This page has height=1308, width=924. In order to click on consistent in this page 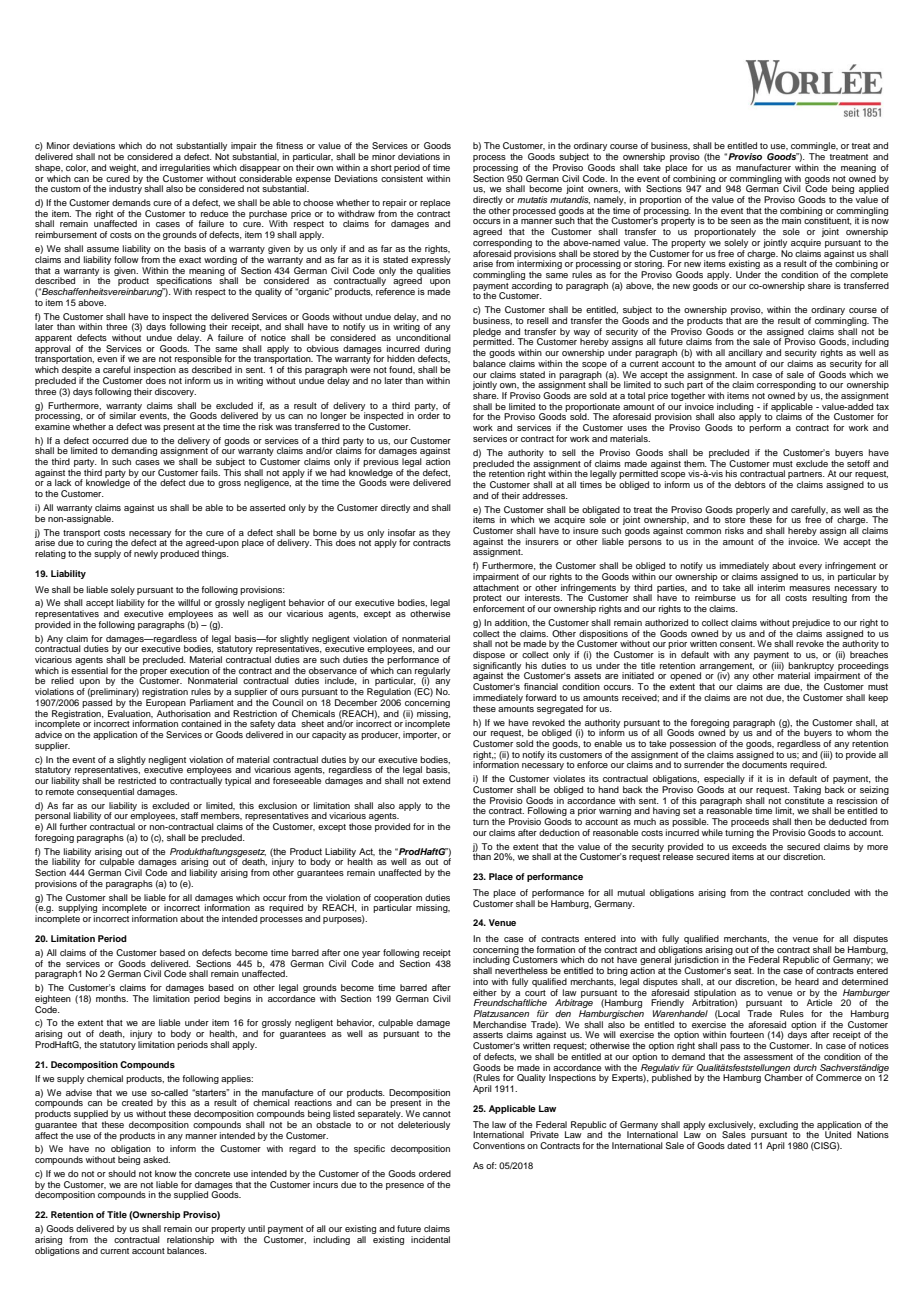, I will do `click(402, 177)`.
